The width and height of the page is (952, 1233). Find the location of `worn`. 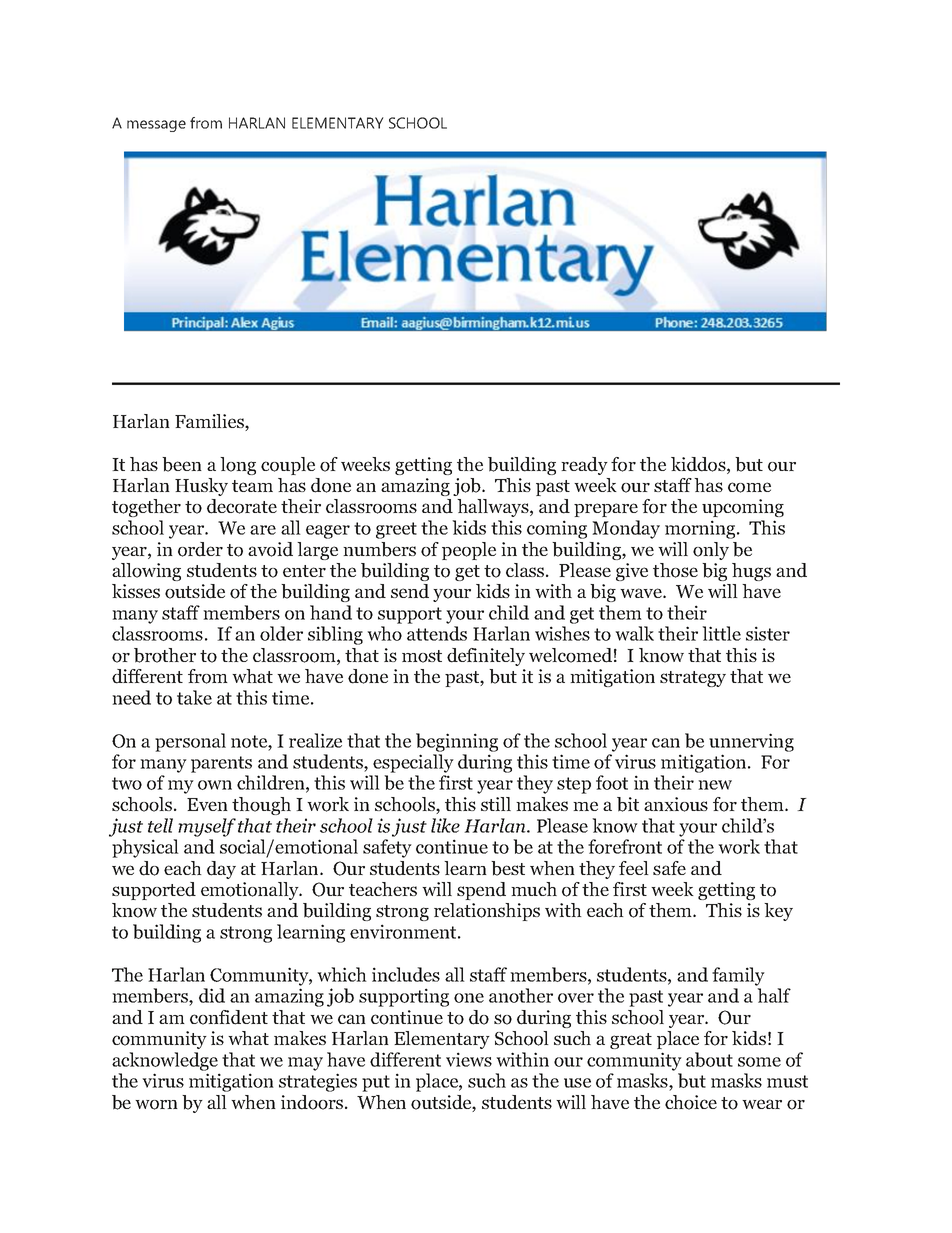

worn is located at coordinates (156, 1105).
